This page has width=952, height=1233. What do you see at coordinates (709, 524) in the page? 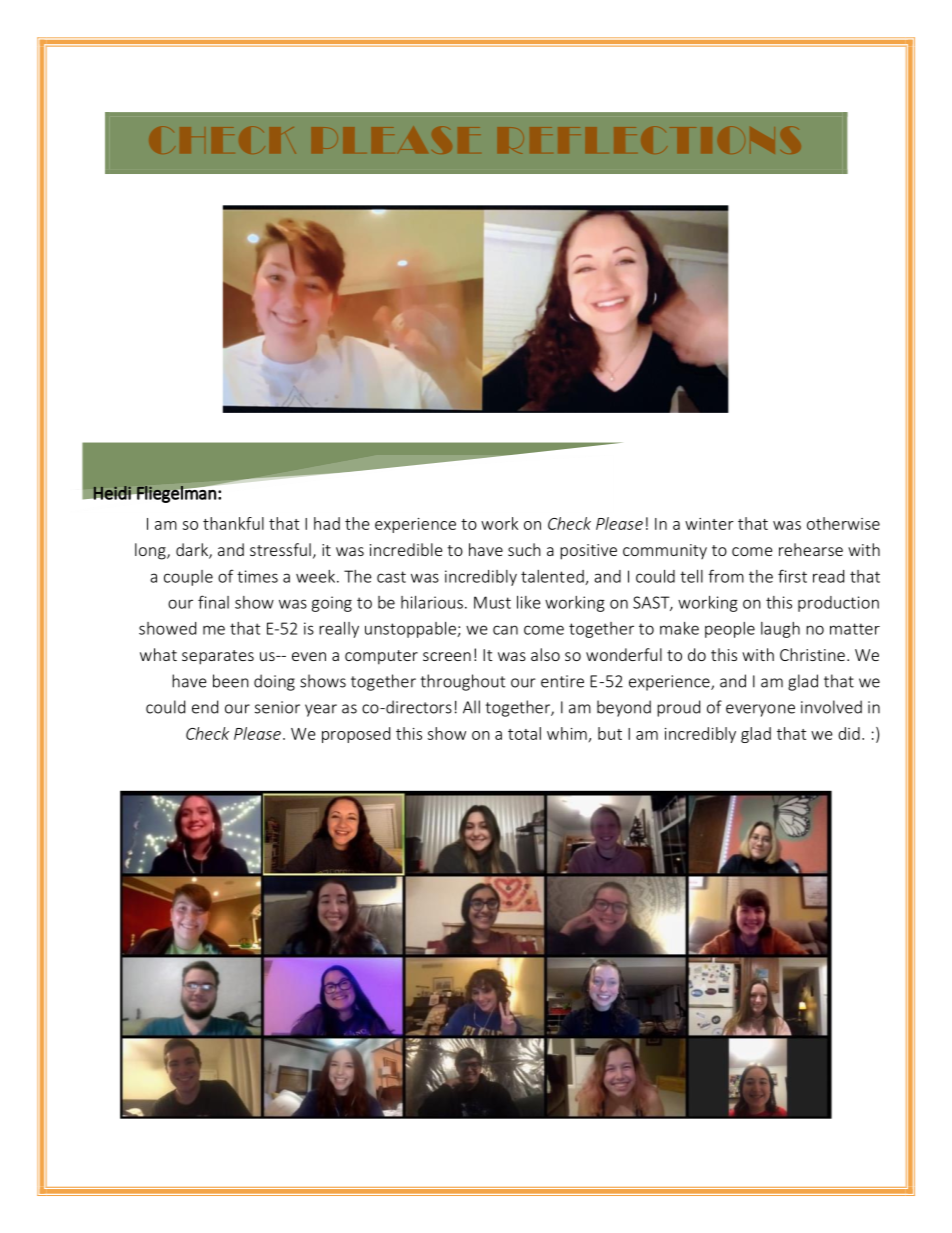
I see `winter` at bounding box center [709, 524].
